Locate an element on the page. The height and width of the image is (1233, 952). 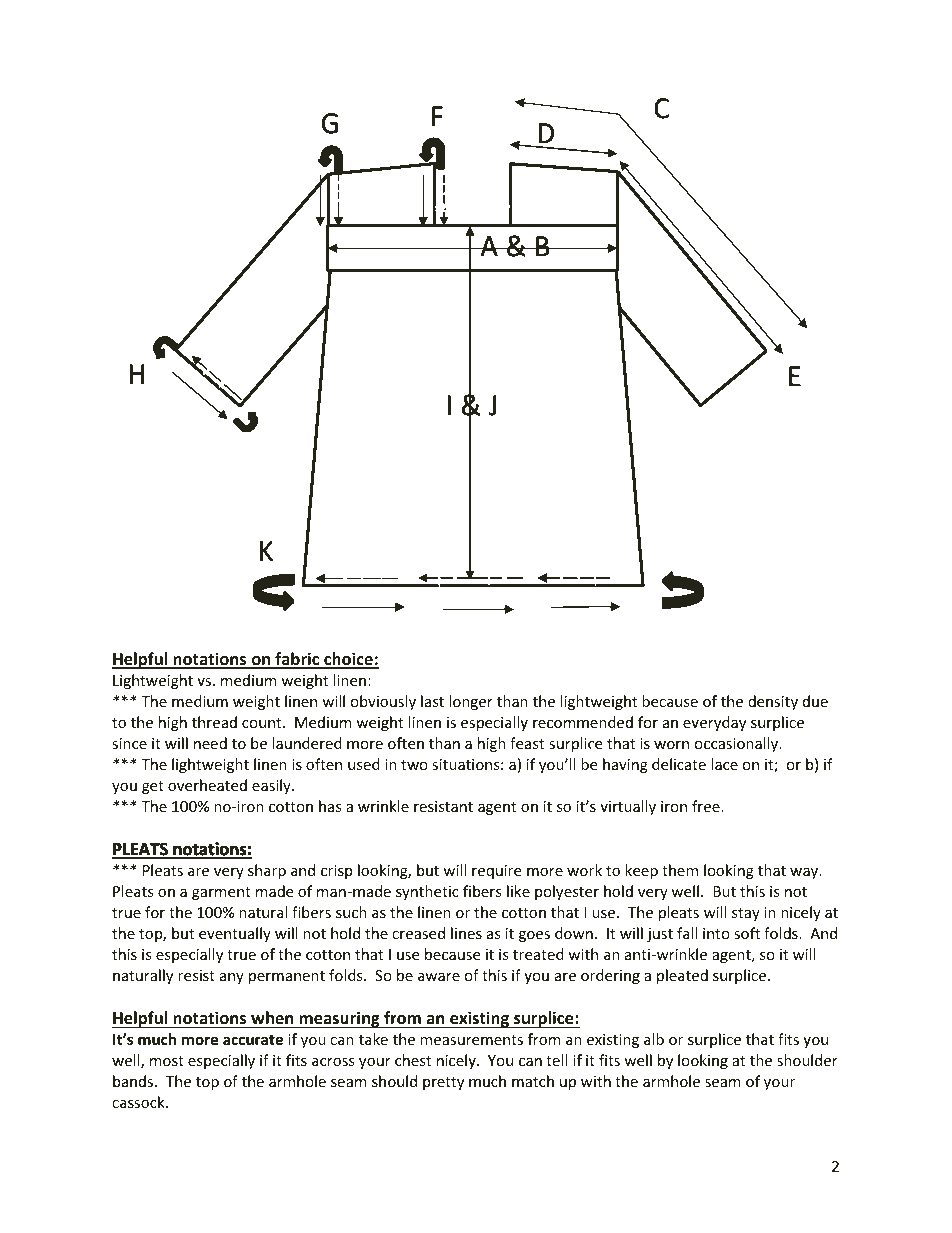
alb is located at coordinates (654, 1039).
